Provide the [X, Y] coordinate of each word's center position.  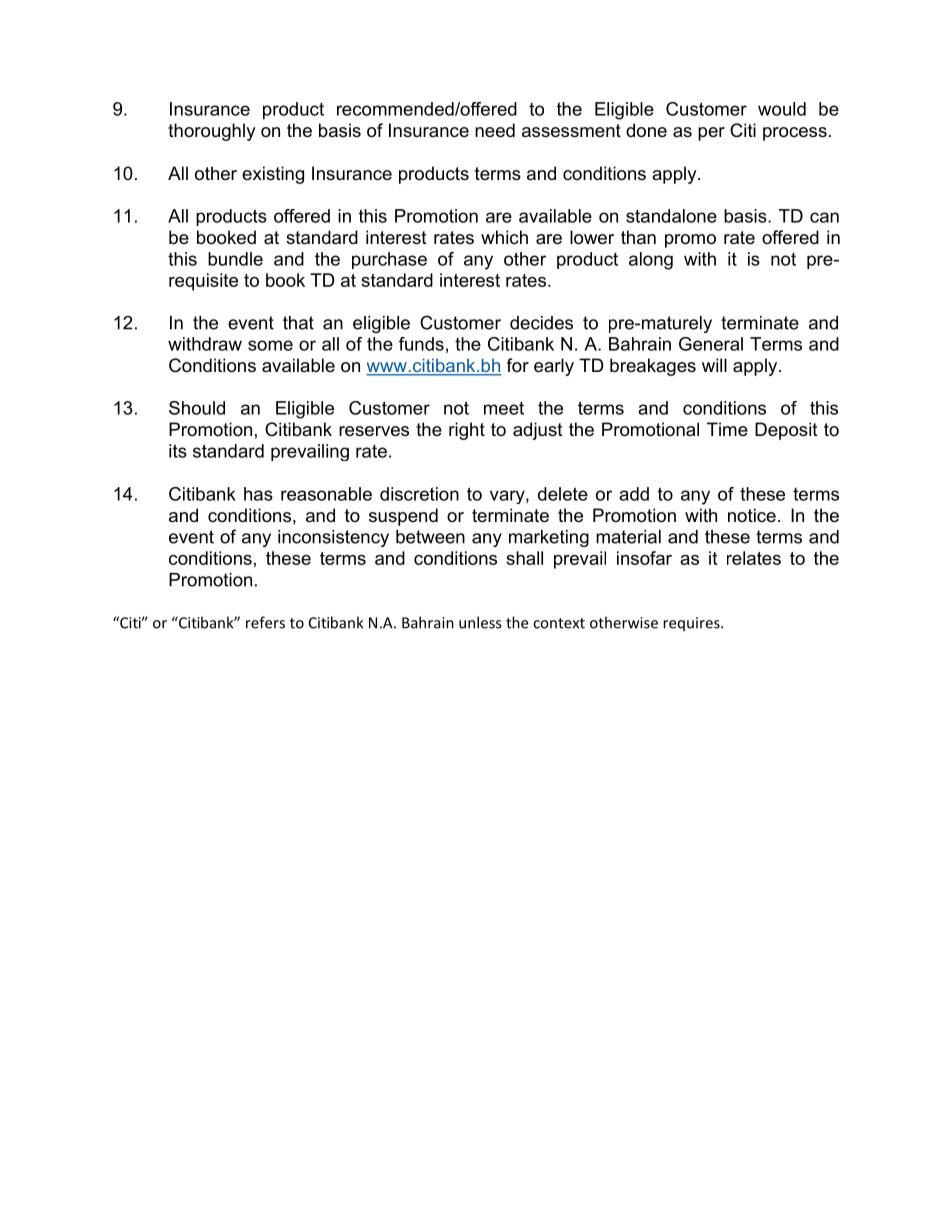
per [711, 134]
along [651, 261]
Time [727, 429]
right [467, 431]
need [495, 130]
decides [541, 323]
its [178, 451]
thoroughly [212, 132]
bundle [235, 259]
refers [265, 622]
